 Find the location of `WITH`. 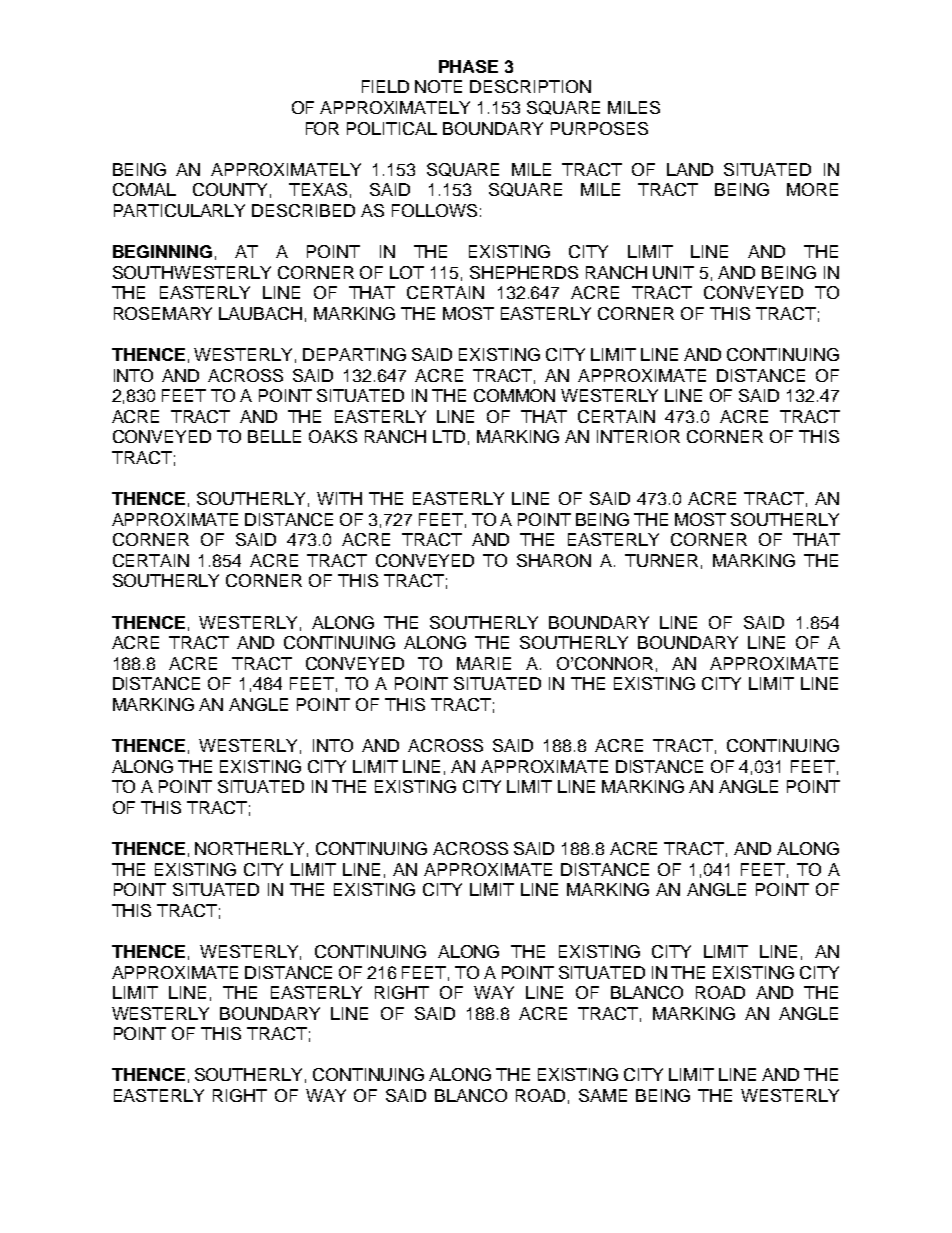

WITH is located at coordinates (339, 498).
